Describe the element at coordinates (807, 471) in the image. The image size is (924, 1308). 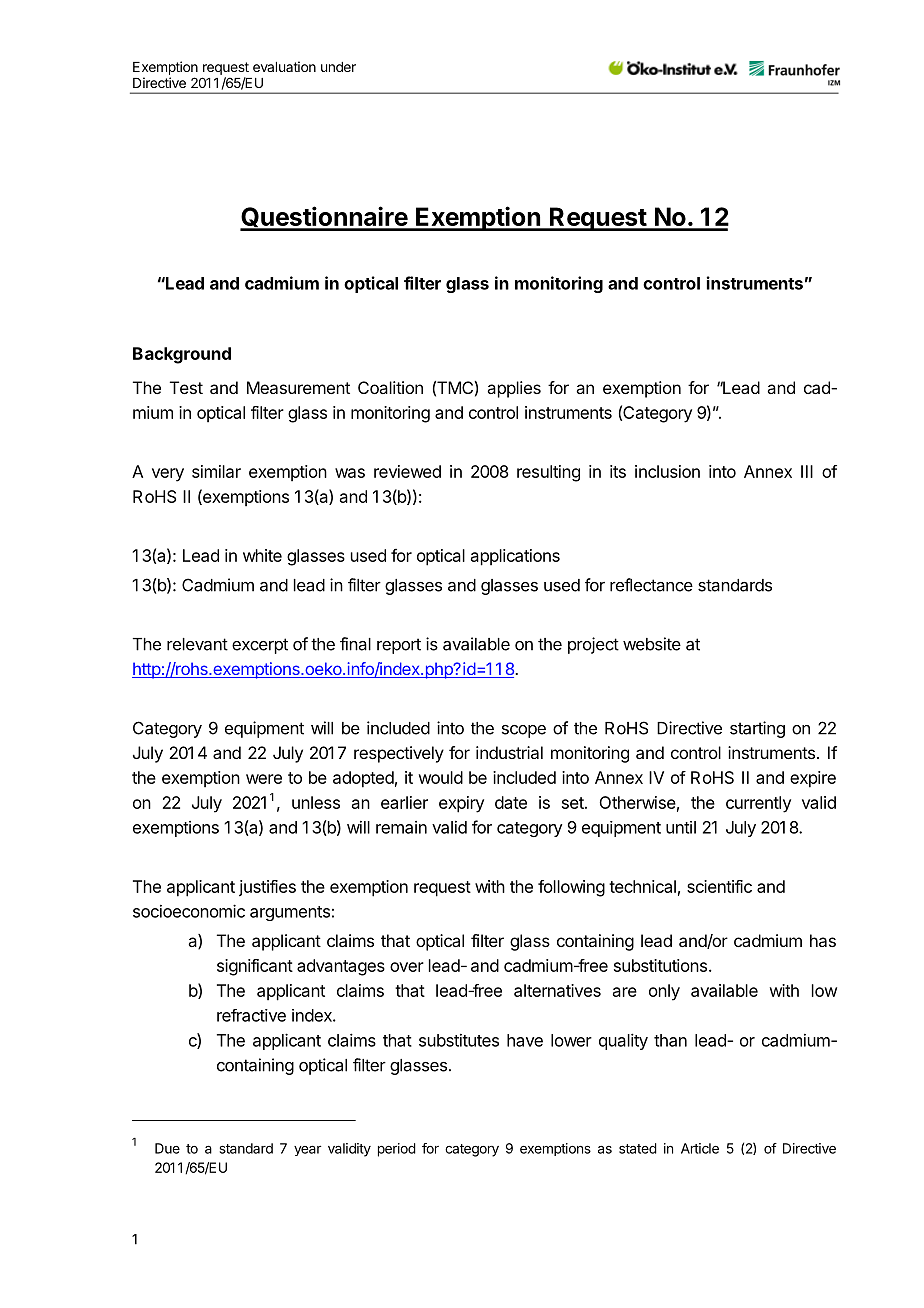
I see `III` at that location.
